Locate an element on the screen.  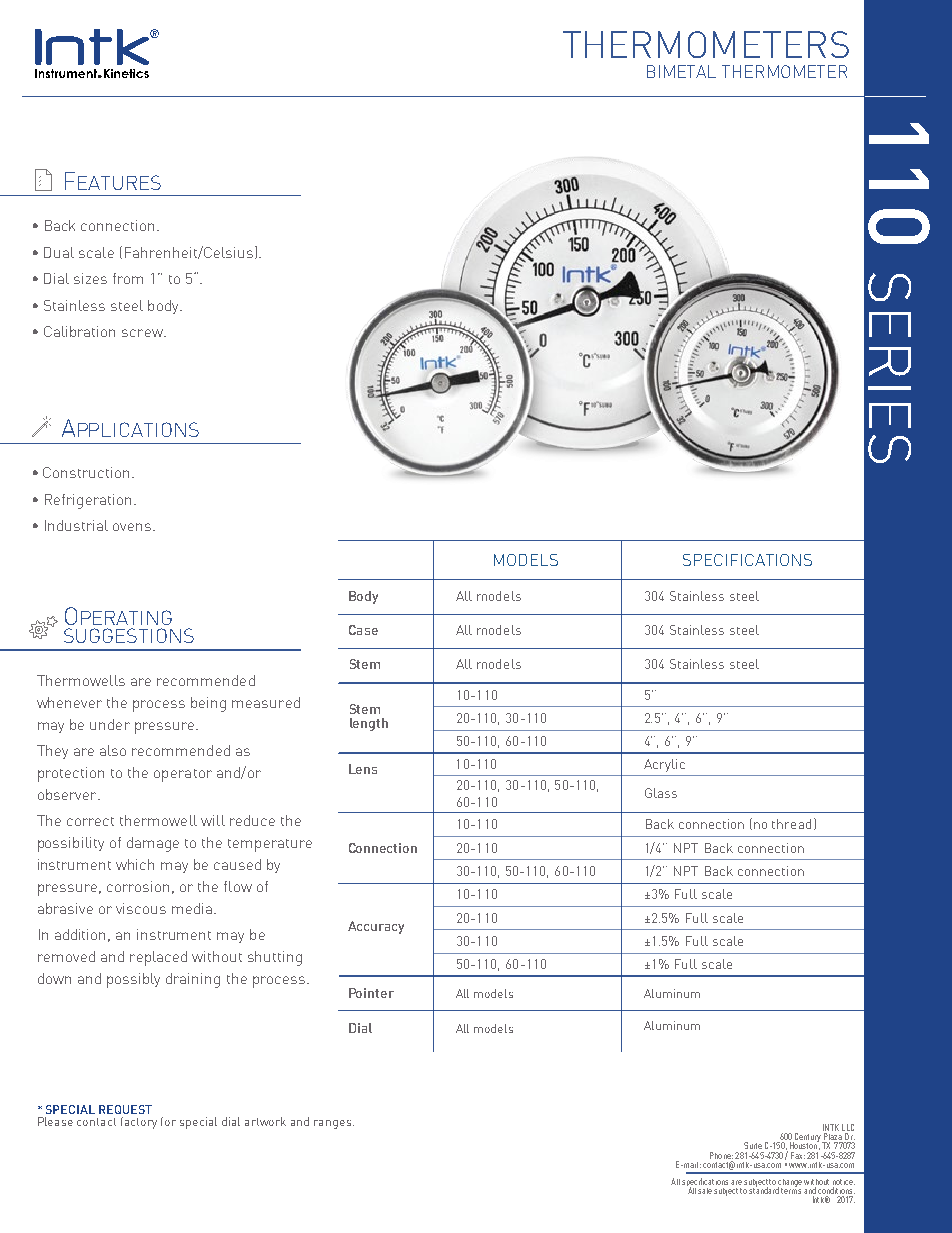
factory is located at coordinates (139, 1123).
